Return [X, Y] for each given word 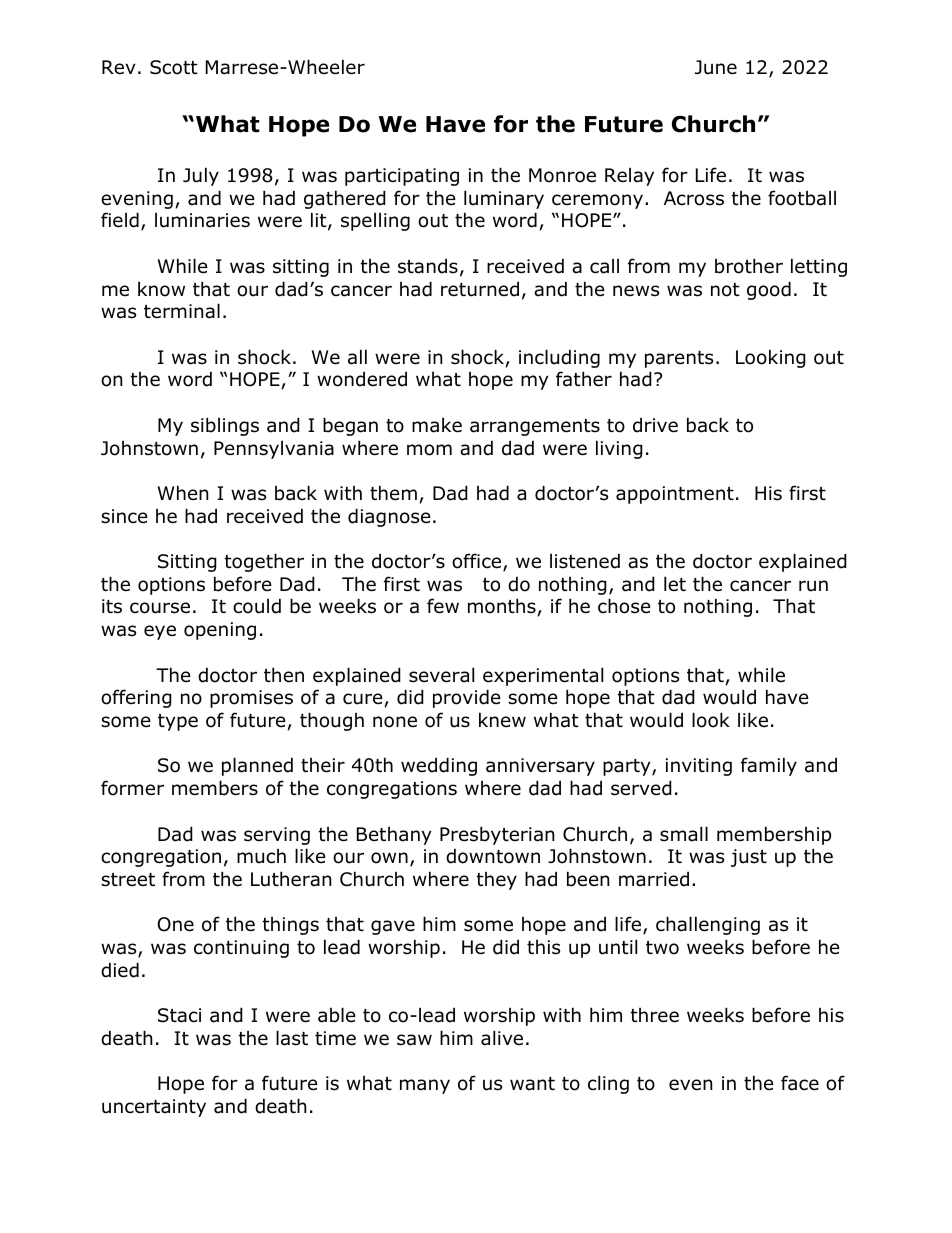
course [160, 608]
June [716, 67]
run [813, 586]
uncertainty [154, 1108]
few [443, 606]
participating [402, 177]
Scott [174, 67]
